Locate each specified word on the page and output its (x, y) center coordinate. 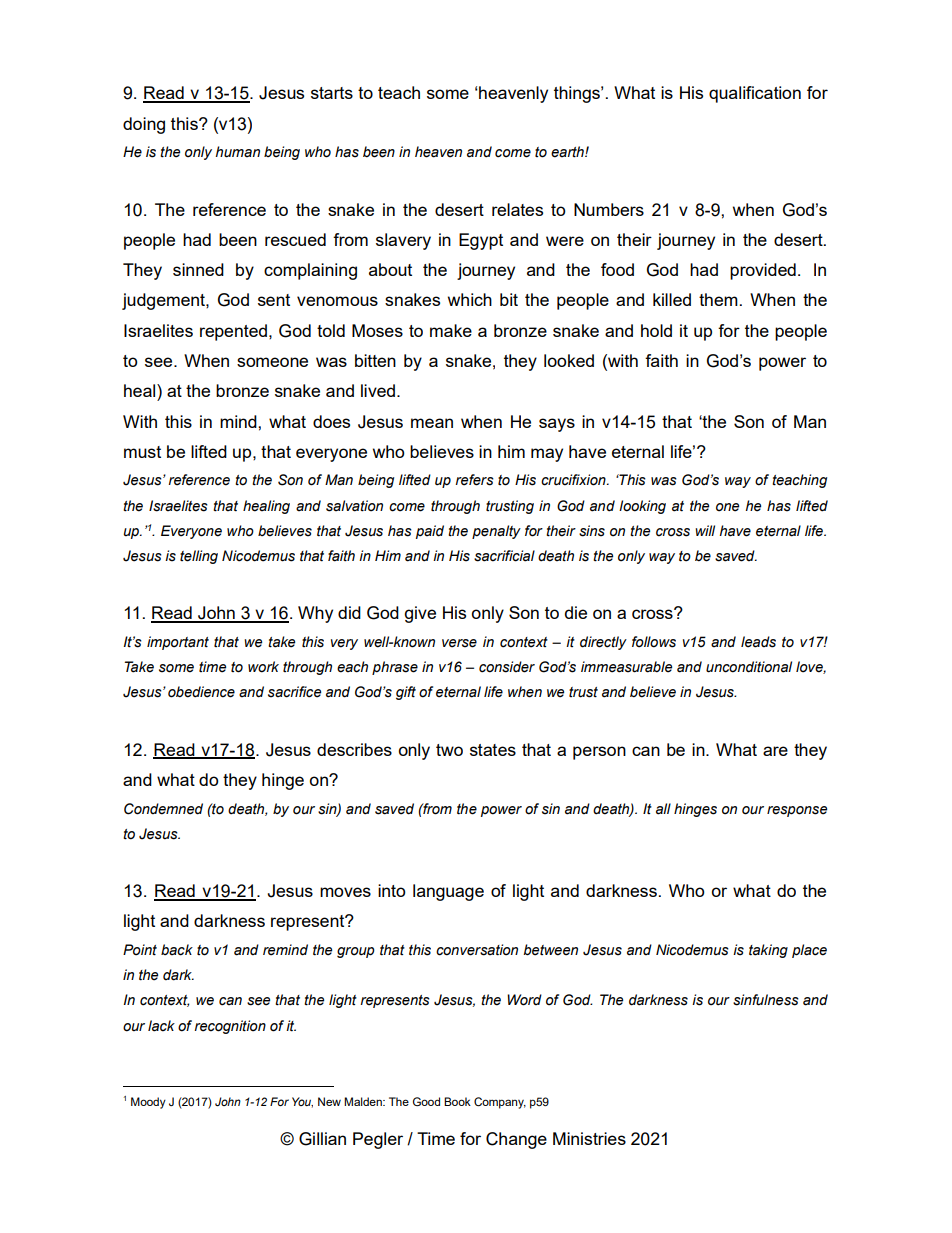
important (178, 643)
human (237, 152)
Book (457, 1101)
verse (459, 643)
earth (568, 152)
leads (758, 642)
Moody (148, 1103)
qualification (755, 94)
